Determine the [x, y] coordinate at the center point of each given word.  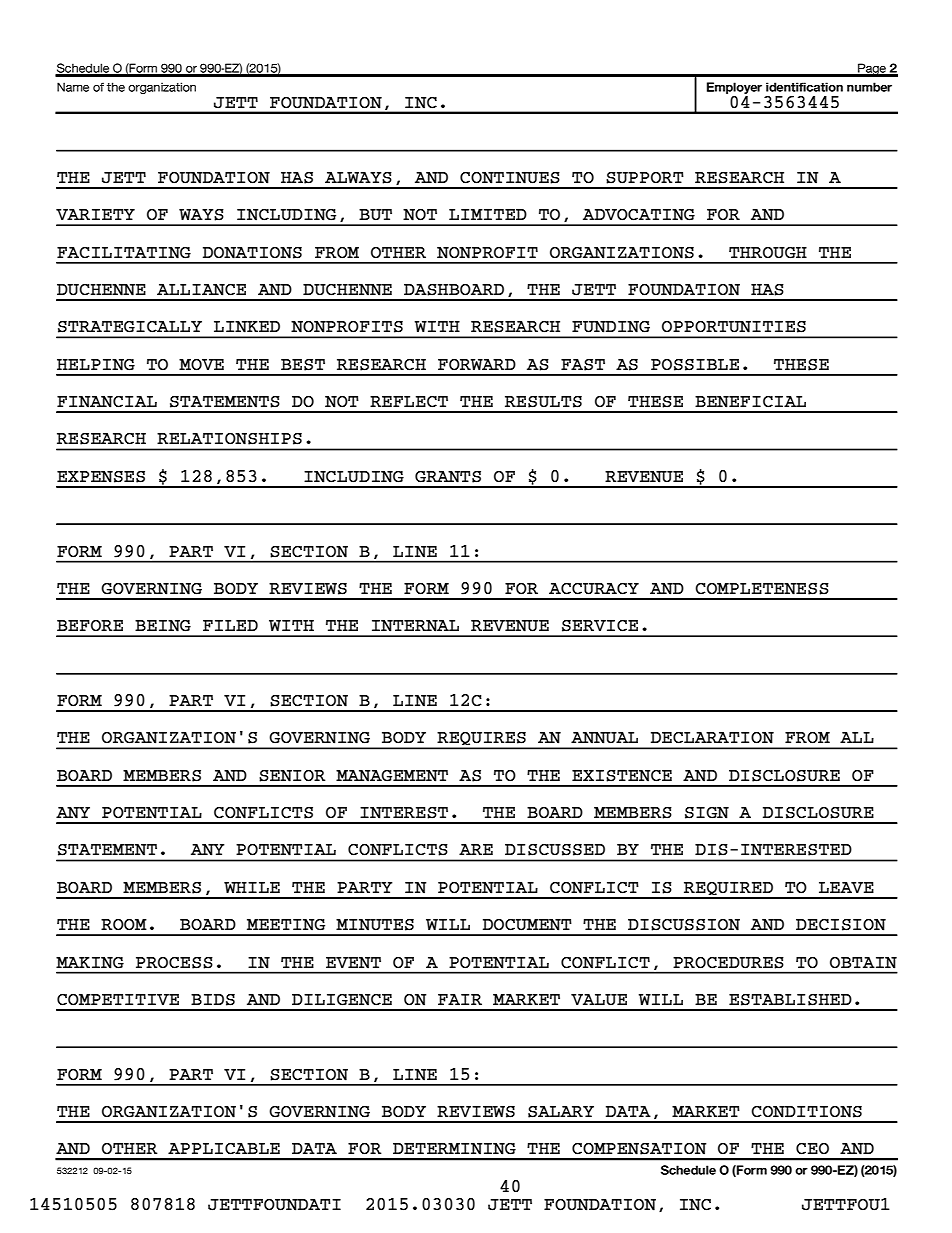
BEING [163, 626]
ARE [476, 849]
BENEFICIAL [750, 402]
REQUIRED [728, 890]
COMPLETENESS [762, 589]
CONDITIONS [806, 1112]
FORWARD [477, 365]
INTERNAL [415, 626]
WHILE [252, 887]
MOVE [201, 365]
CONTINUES [510, 178]
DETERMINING [454, 1148]
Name [73, 87]
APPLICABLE [224, 1148]
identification [804, 87]
